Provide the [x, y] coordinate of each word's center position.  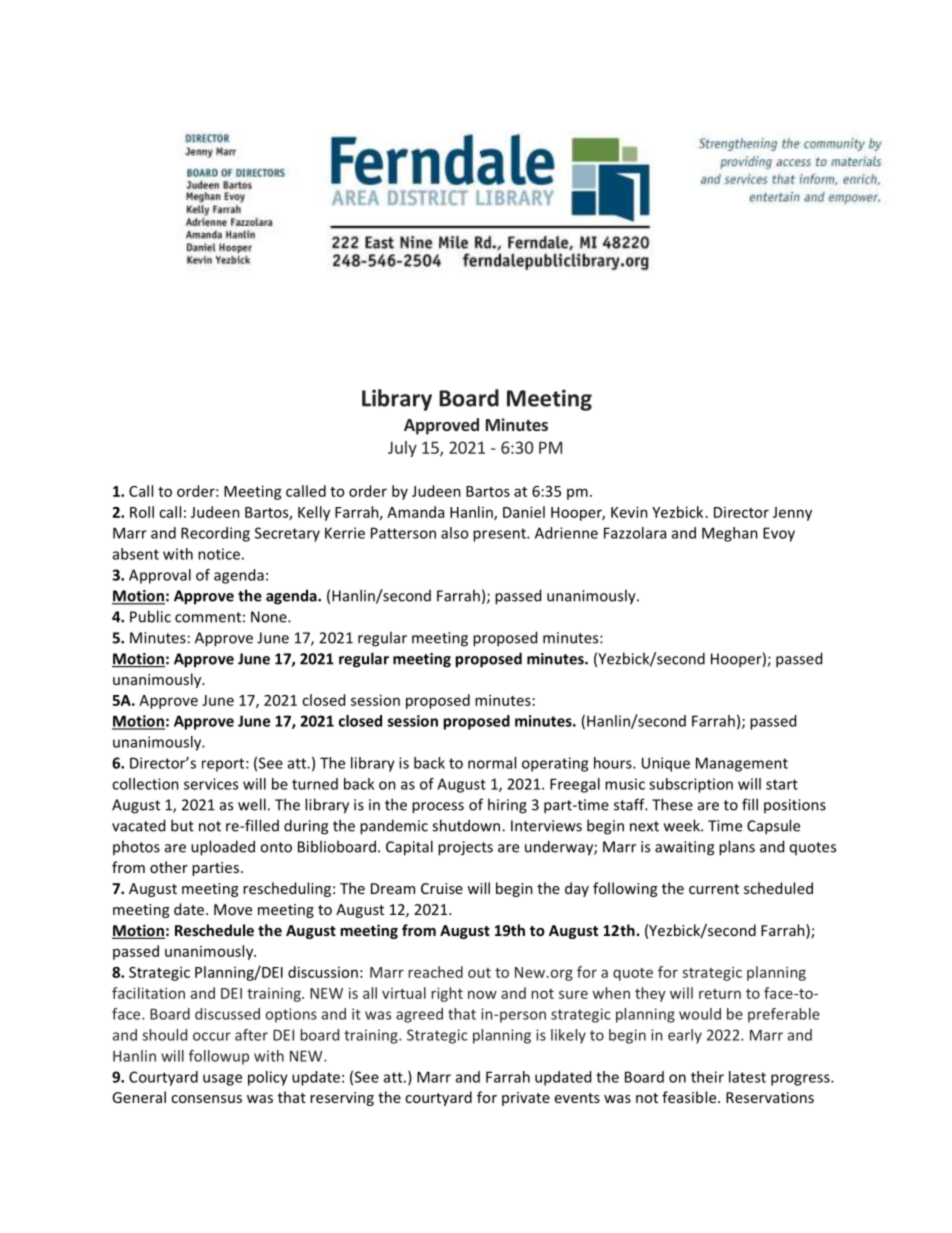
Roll [142, 512]
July [402, 449]
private [526, 1099]
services [211, 784]
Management [742, 764]
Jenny [792, 514]
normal [492, 763]
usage [222, 1080]
